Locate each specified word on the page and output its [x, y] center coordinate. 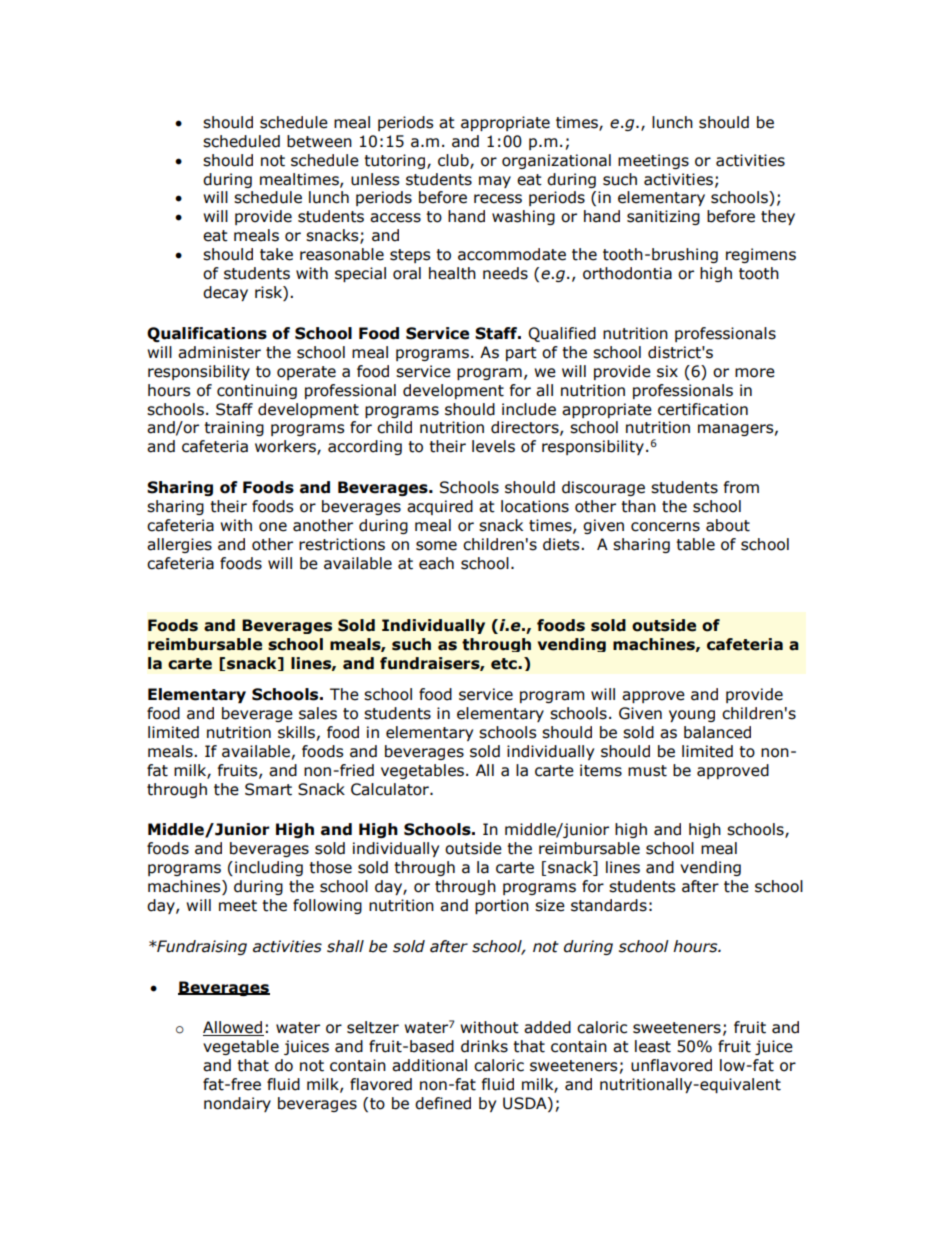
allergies [179, 545]
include [529, 409]
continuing [257, 391]
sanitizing [663, 217]
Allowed [233, 1028]
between [319, 141]
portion [502, 906]
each [436, 563]
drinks [484, 1046]
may [495, 182]
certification [703, 409]
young [692, 716]
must [647, 771]
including [269, 868]
